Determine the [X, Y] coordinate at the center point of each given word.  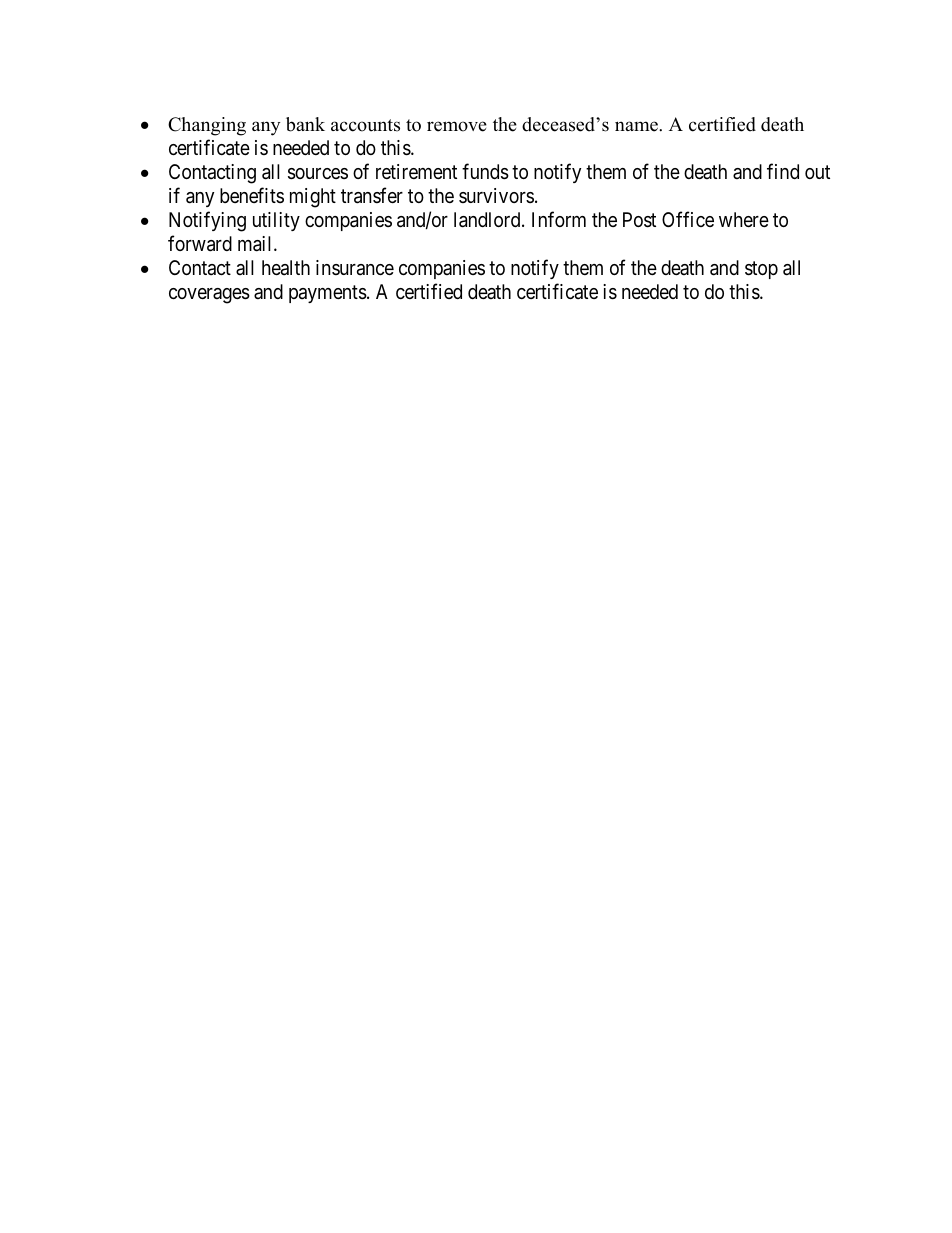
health [286, 268]
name [637, 126]
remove [457, 126]
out [817, 172]
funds [485, 172]
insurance [355, 268]
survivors [496, 195]
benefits [252, 195]
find [783, 171]
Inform [559, 219]
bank [305, 124]
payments [328, 294]
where [744, 219]
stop [761, 270]
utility [276, 221]
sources [318, 174]
